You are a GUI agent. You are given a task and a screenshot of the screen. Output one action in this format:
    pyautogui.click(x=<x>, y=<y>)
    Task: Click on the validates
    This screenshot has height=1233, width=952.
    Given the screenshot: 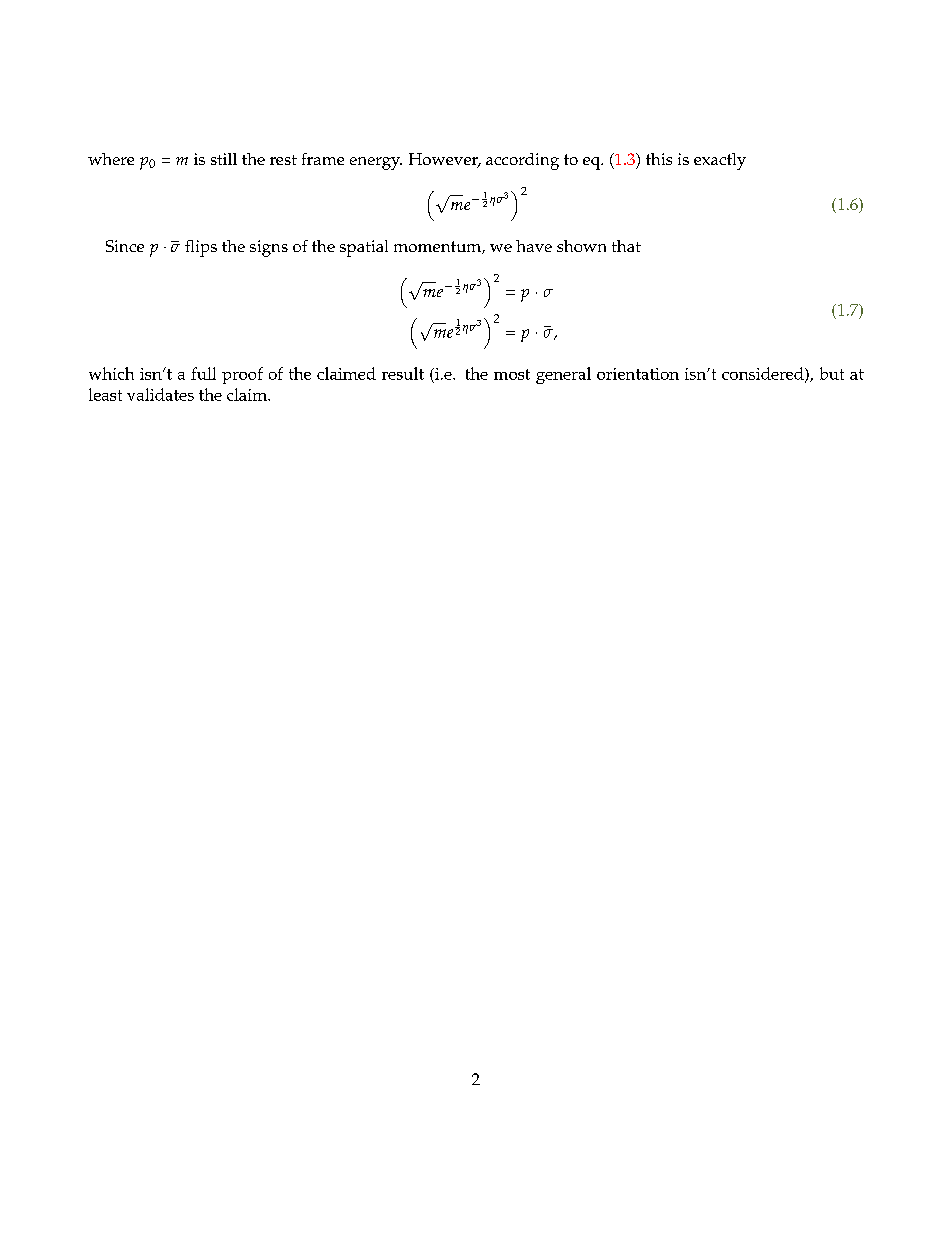 What is the action you would take?
    pyautogui.click(x=160, y=394)
